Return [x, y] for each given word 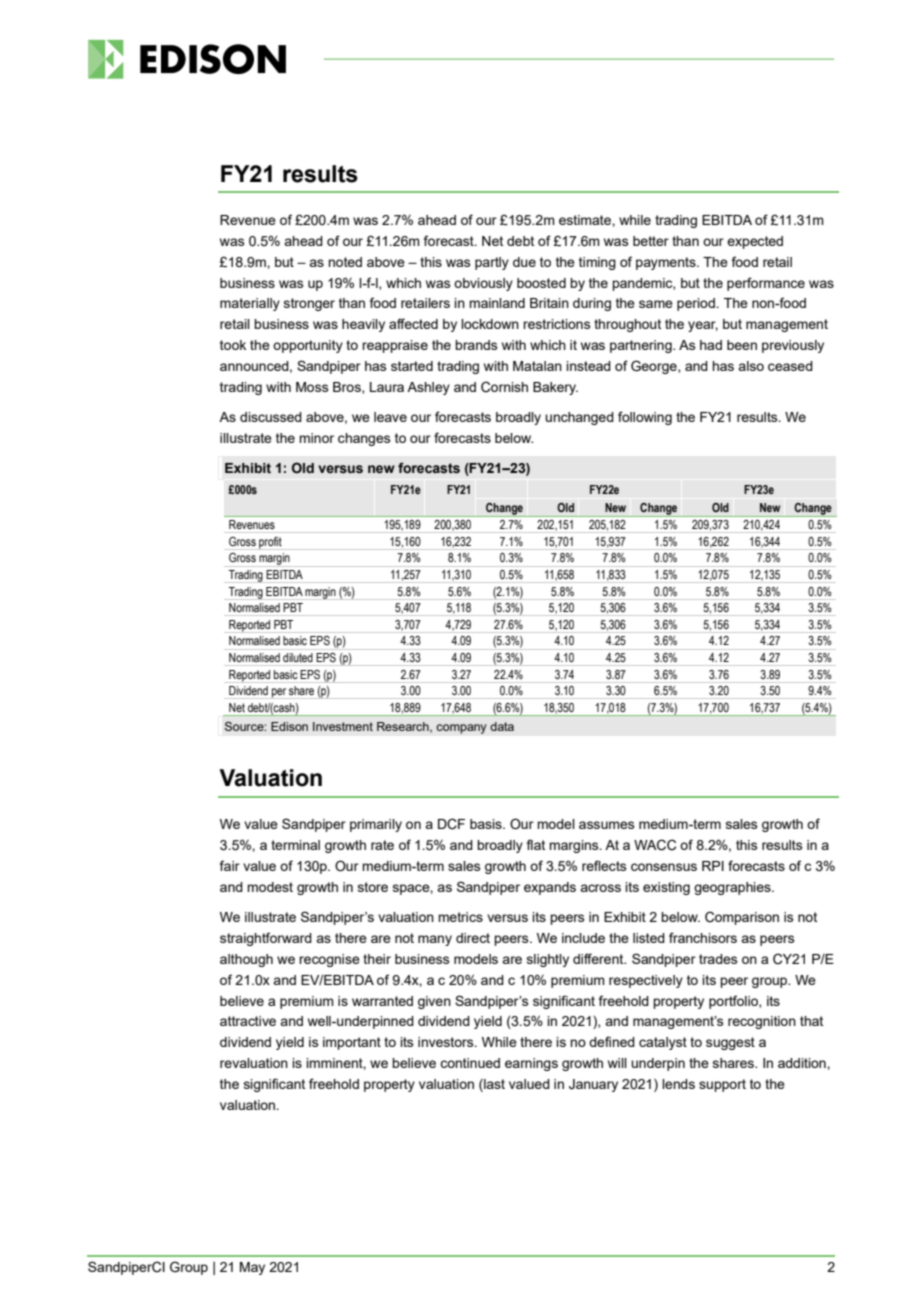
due [524, 262]
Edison [289, 726]
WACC [655, 845]
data [502, 726]
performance [766, 284]
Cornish [504, 387]
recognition [762, 1022]
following [645, 418]
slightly [548, 960]
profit [270, 543]
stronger [309, 304]
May [252, 1268]
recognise [329, 960]
